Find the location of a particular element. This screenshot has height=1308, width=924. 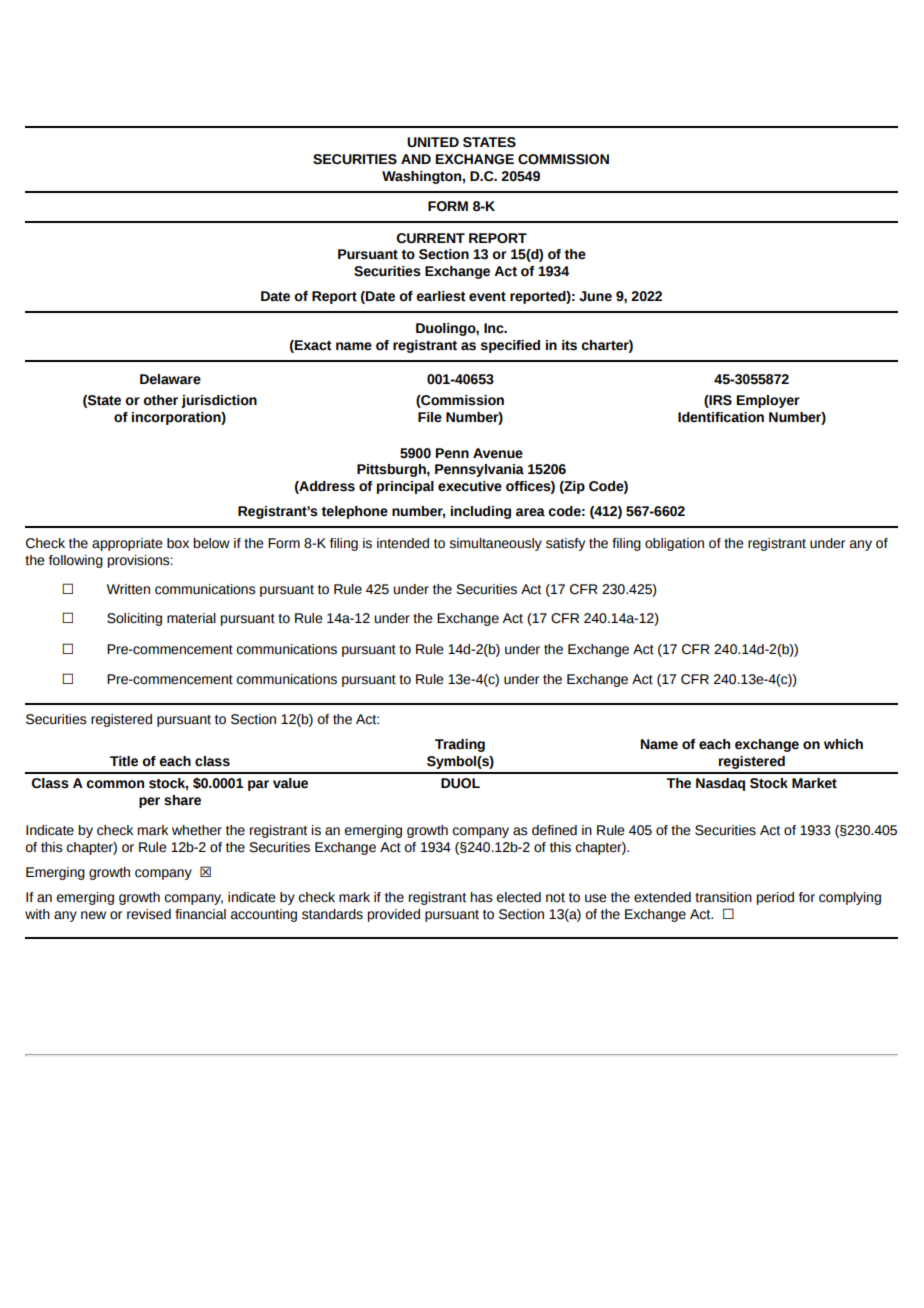

Trading is located at coordinates (460, 745).
